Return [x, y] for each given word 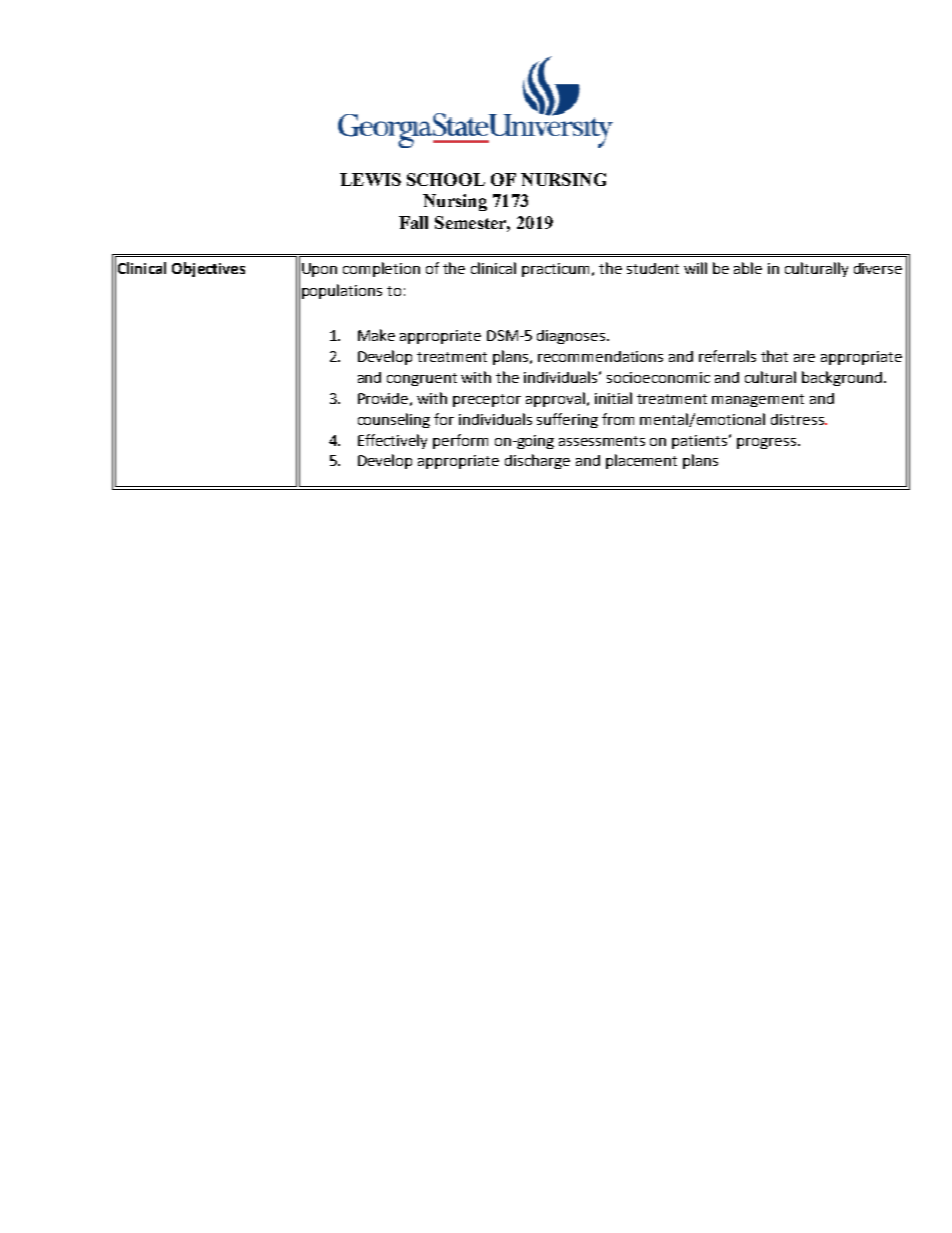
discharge [537, 461]
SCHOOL [446, 179]
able [748, 268]
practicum [557, 270]
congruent [422, 379]
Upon [319, 270]
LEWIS [370, 179]
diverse [878, 268]
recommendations [600, 356]
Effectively [392, 441]
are [804, 358]
